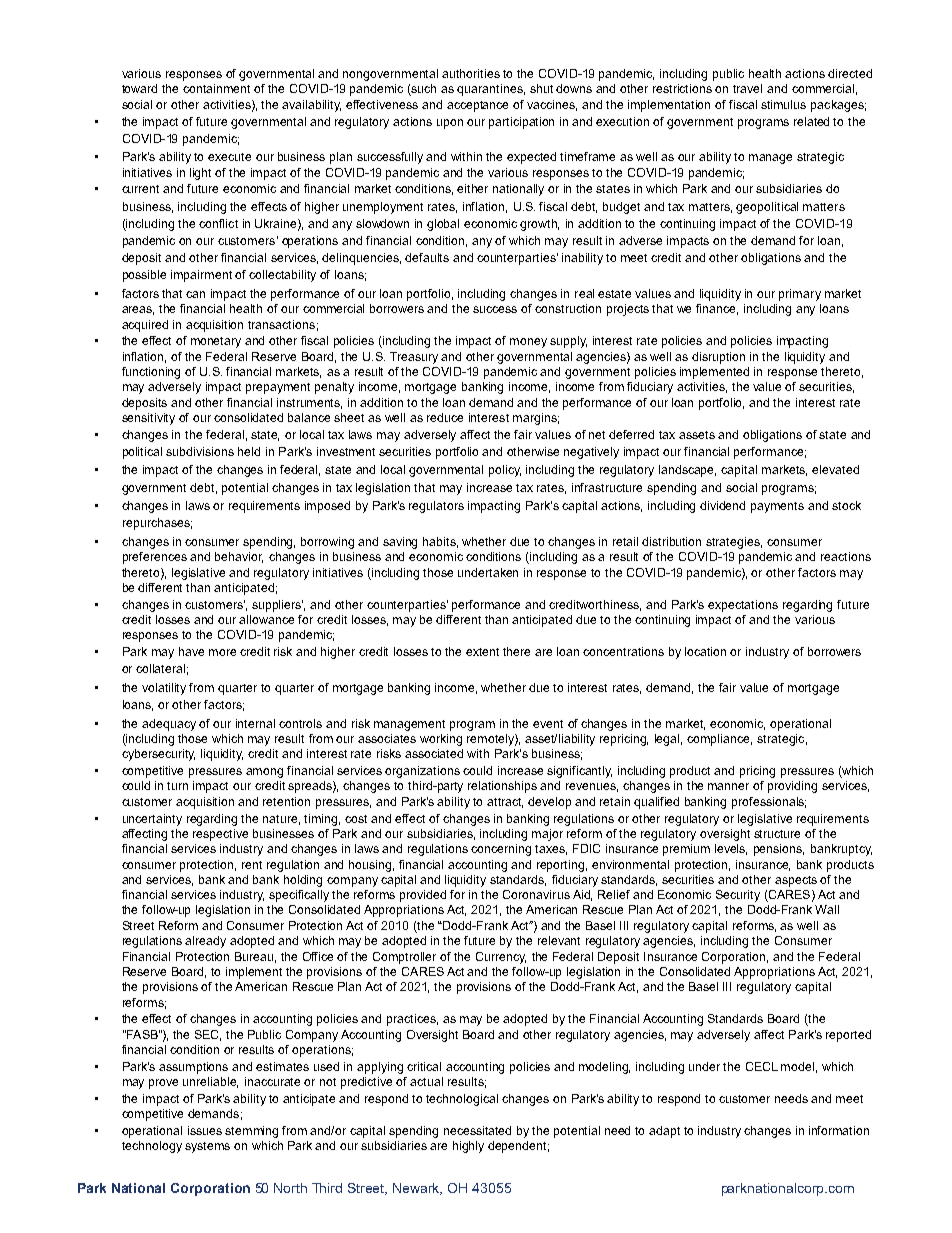  Describe the element at coordinates (205, 942) in the image. I see `already` at that location.
